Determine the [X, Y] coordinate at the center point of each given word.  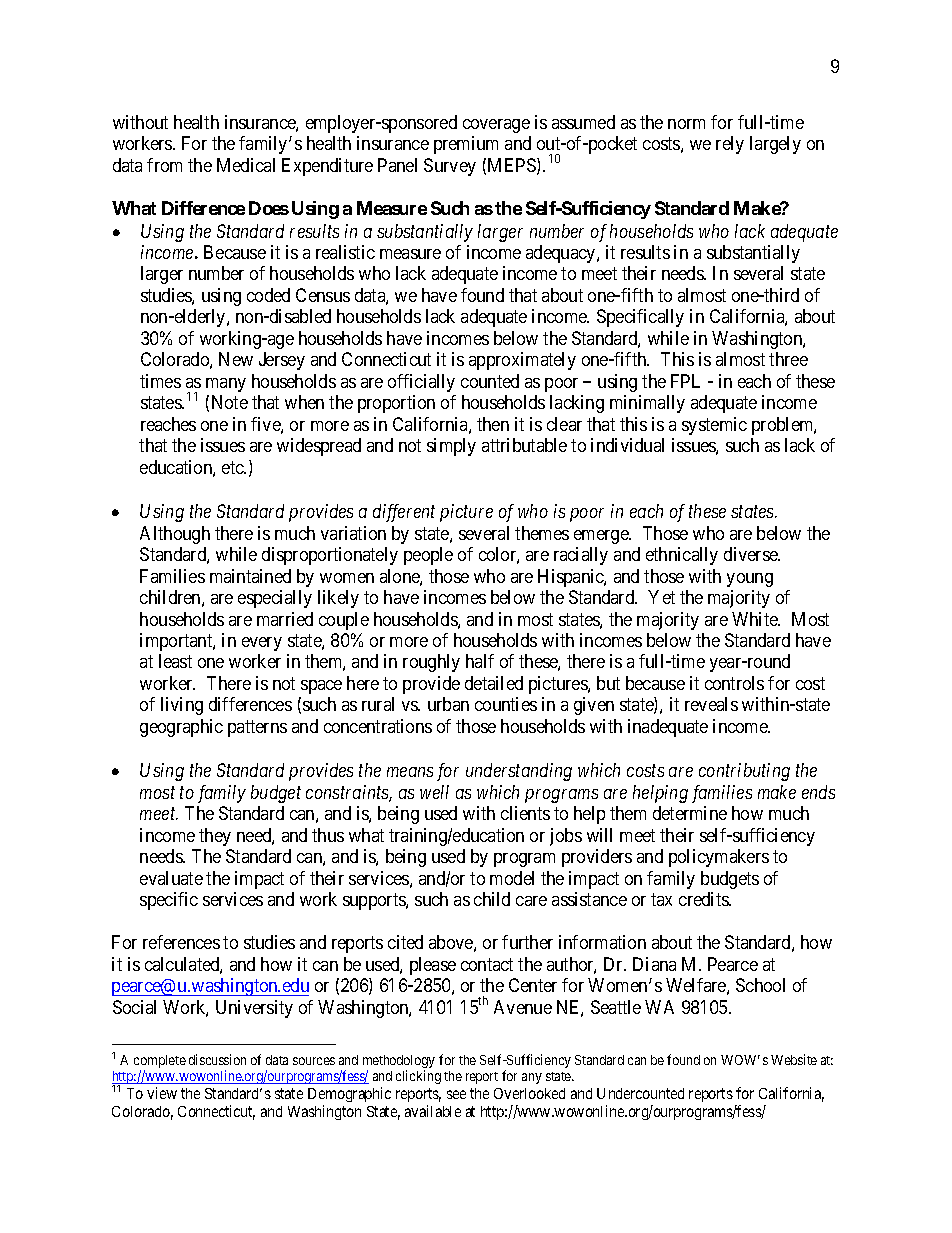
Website [794, 1059]
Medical [246, 165]
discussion [217, 1059]
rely [730, 145]
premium [466, 145]
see [456, 1094]
